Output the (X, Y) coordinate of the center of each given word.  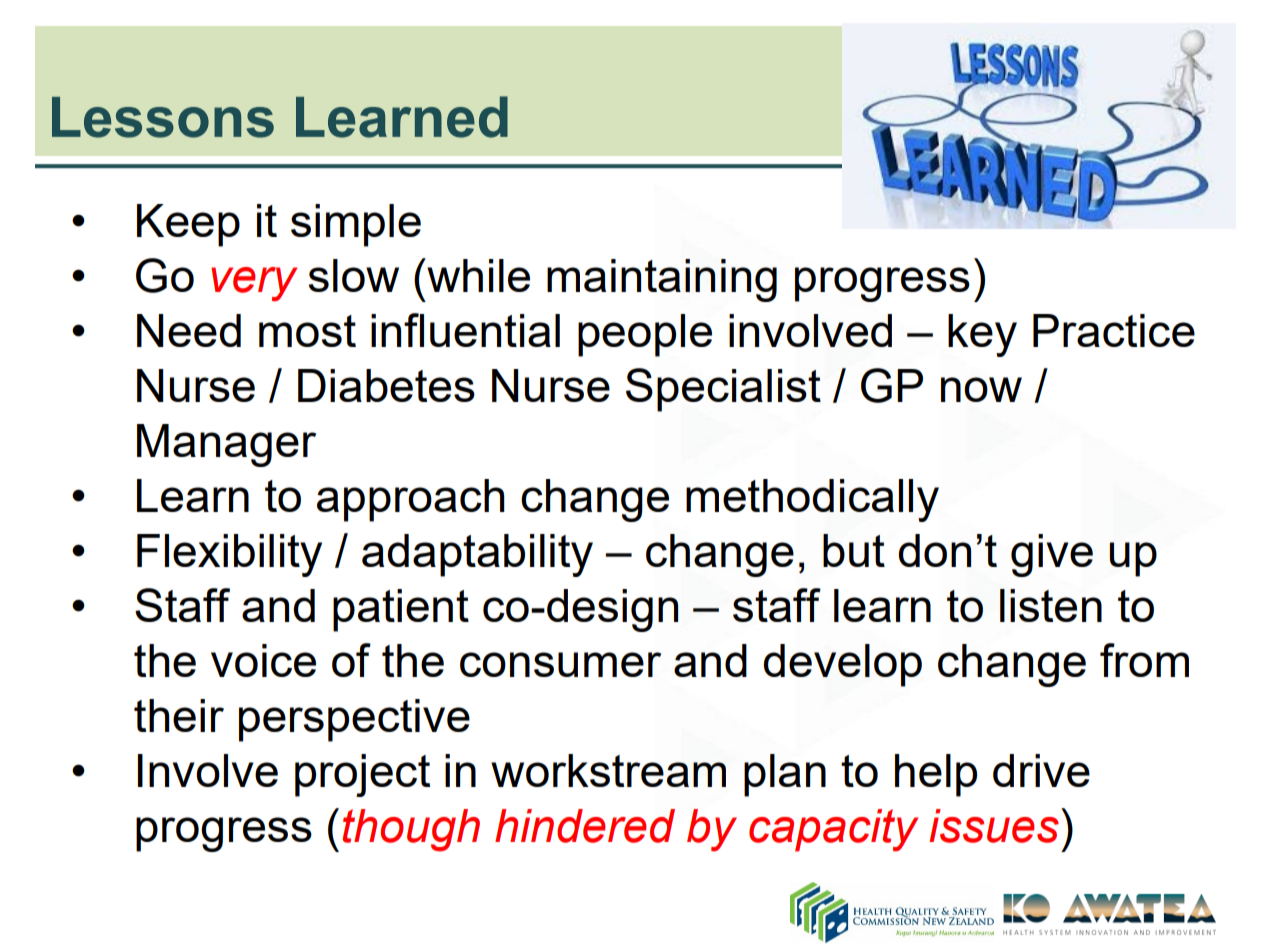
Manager (226, 445)
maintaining (662, 280)
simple (356, 225)
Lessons (163, 117)
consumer (560, 664)
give (1052, 555)
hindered (585, 826)
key (982, 335)
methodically (812, 500)
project (362, 775)
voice (263, 660)
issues (994, 826)
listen (1051, 605)
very (254, 284)
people (645, 335)
